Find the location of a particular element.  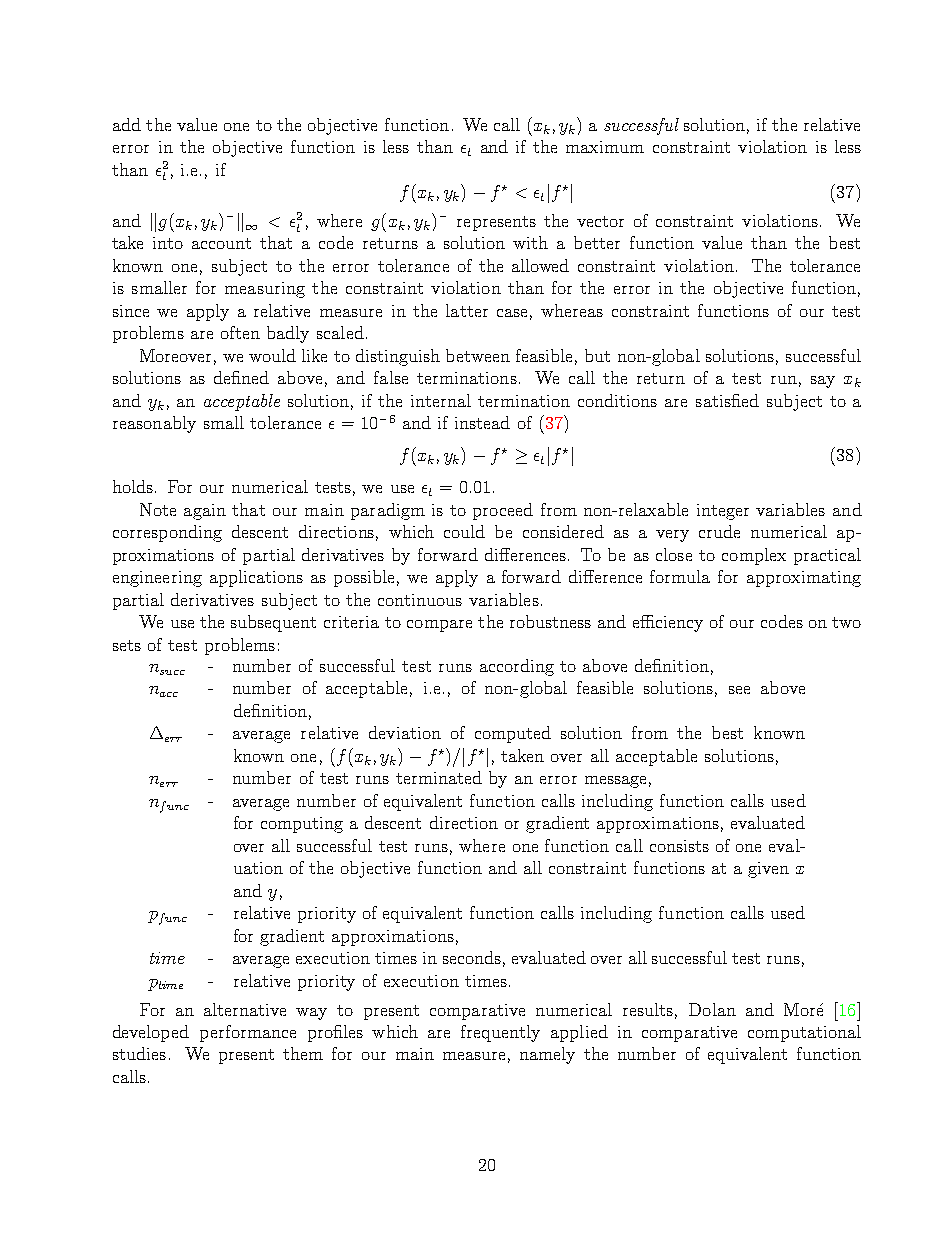

add is located at coordinates (127, 124).
